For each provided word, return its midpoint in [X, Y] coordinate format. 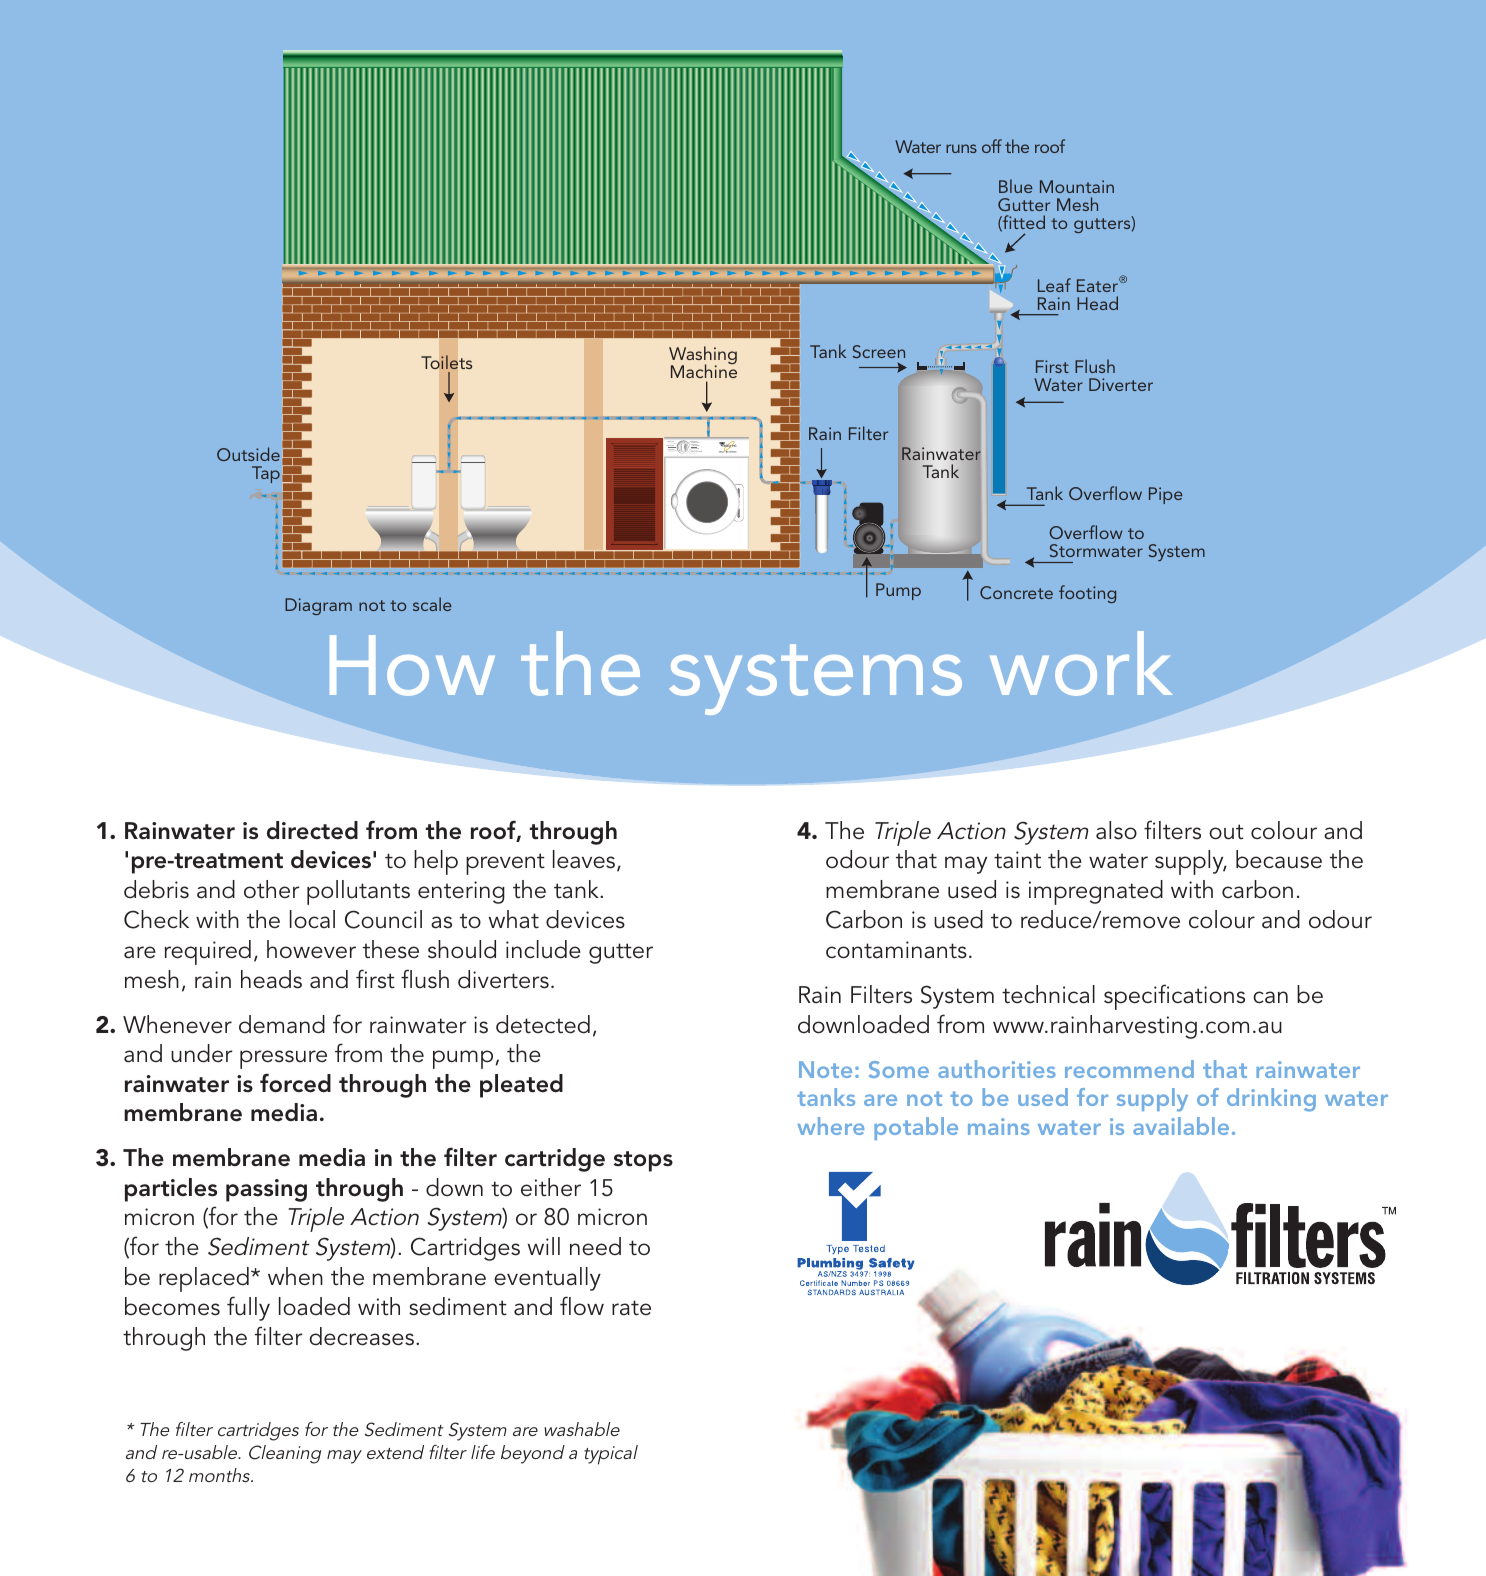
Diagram [318, 606]
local [312, 919]
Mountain [1077, 186]
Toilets [446, 362]
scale [432, 604]
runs [961, 148]
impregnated [1096, 892]
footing [1087, 594]
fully [248, 1308]
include [543, 949]
